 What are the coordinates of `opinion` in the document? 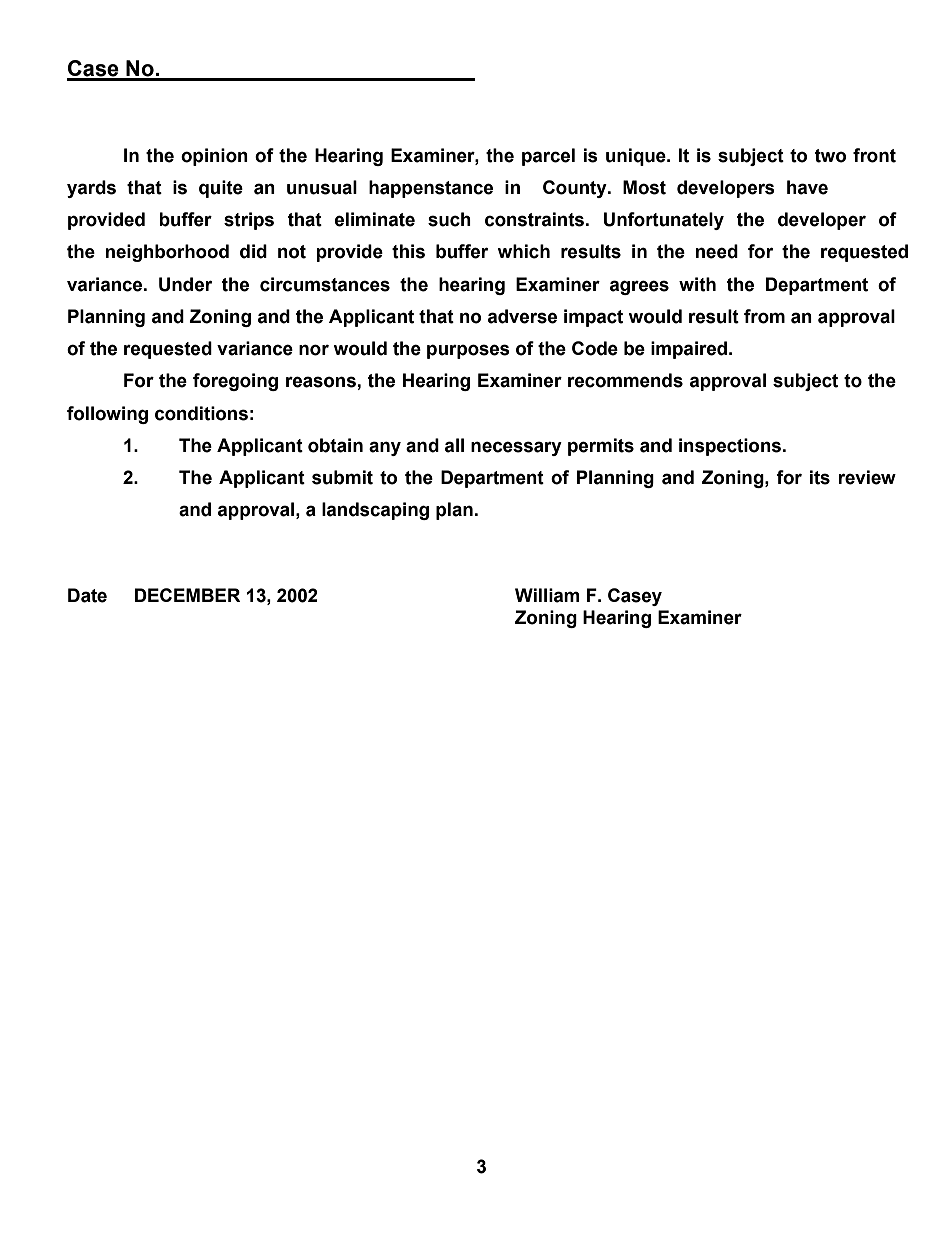 It's located at (214, 157).
